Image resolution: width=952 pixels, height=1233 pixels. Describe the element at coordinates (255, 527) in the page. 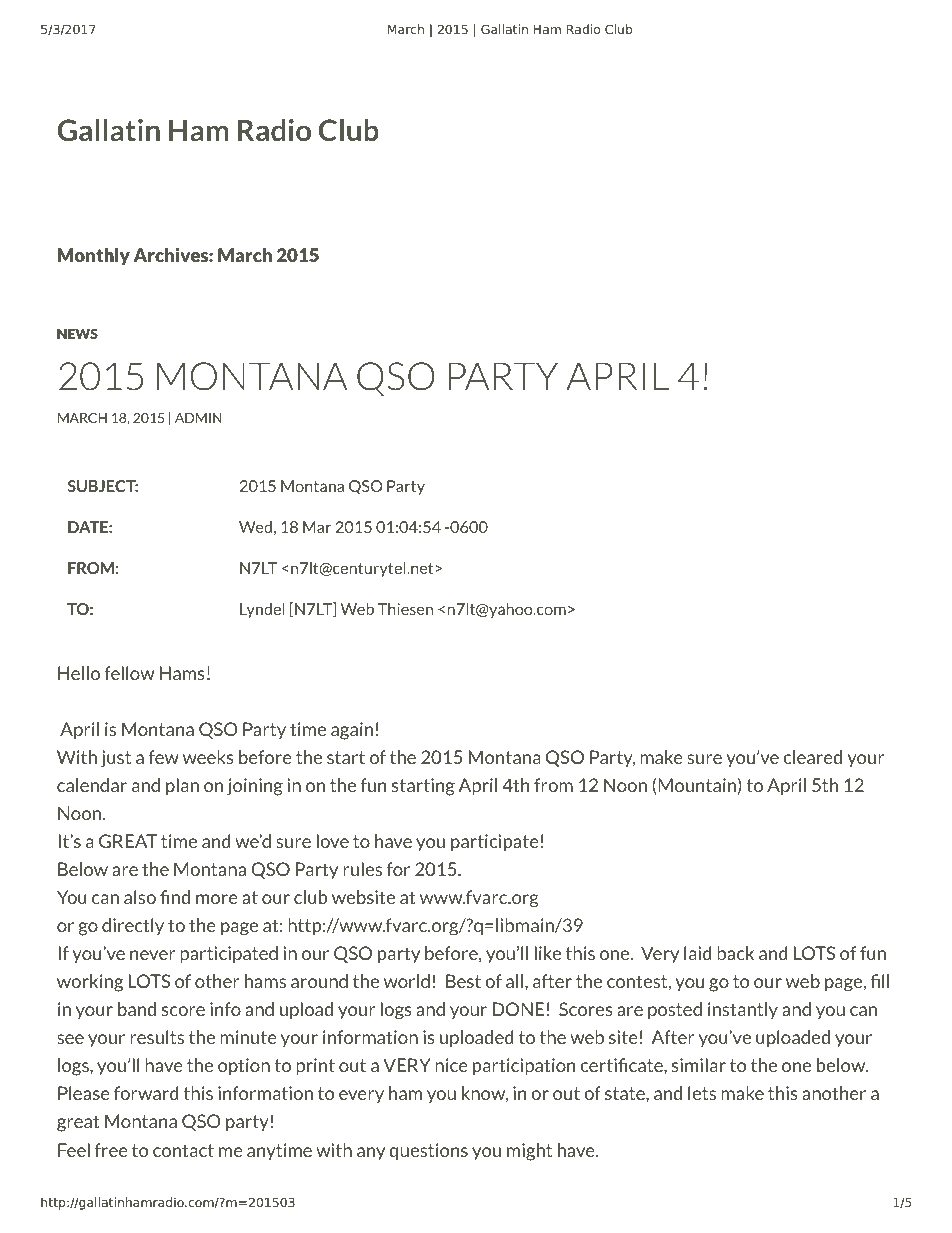

I see `Wed` at that location.
